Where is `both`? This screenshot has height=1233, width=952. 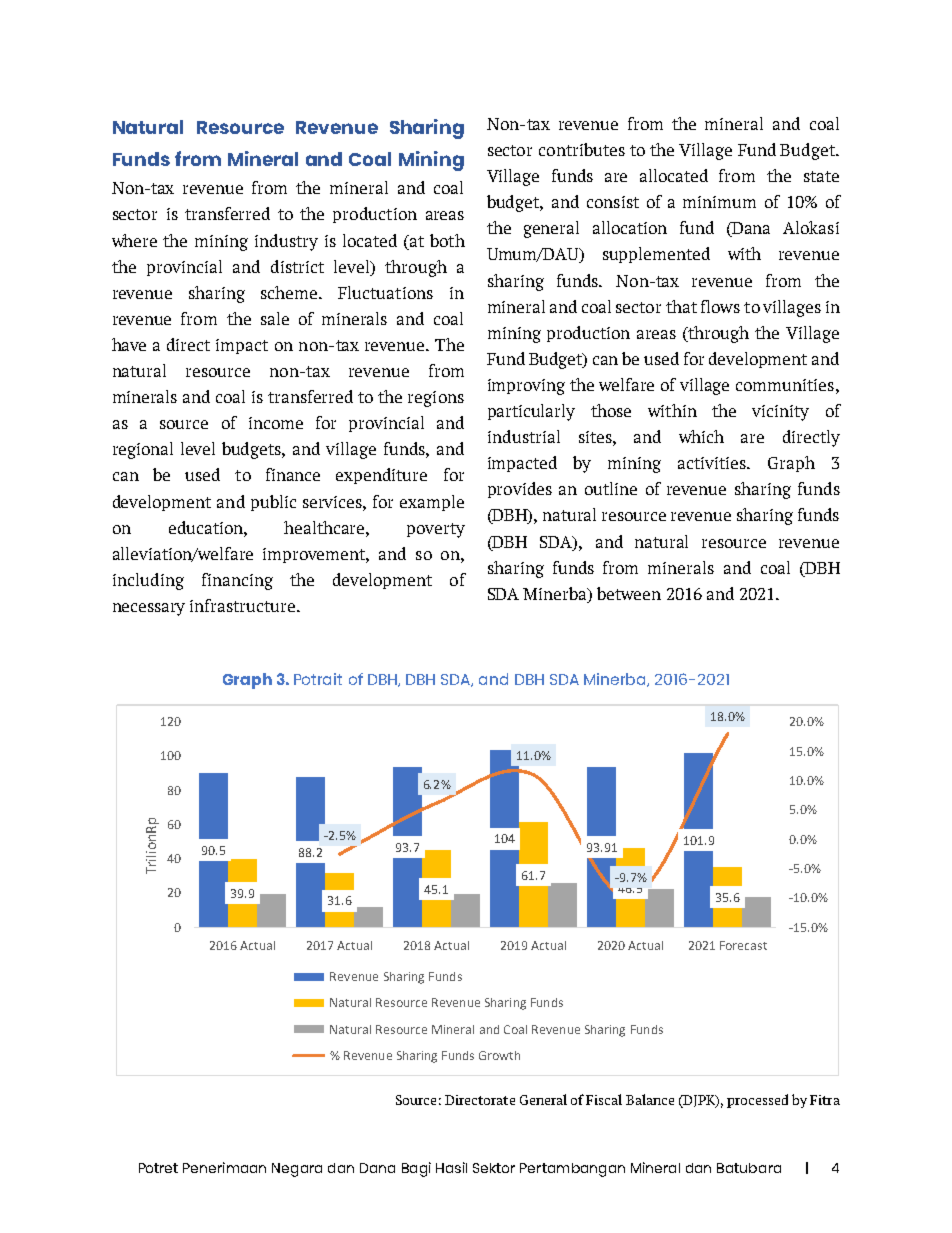 both is located at coordinates (447, 240).
